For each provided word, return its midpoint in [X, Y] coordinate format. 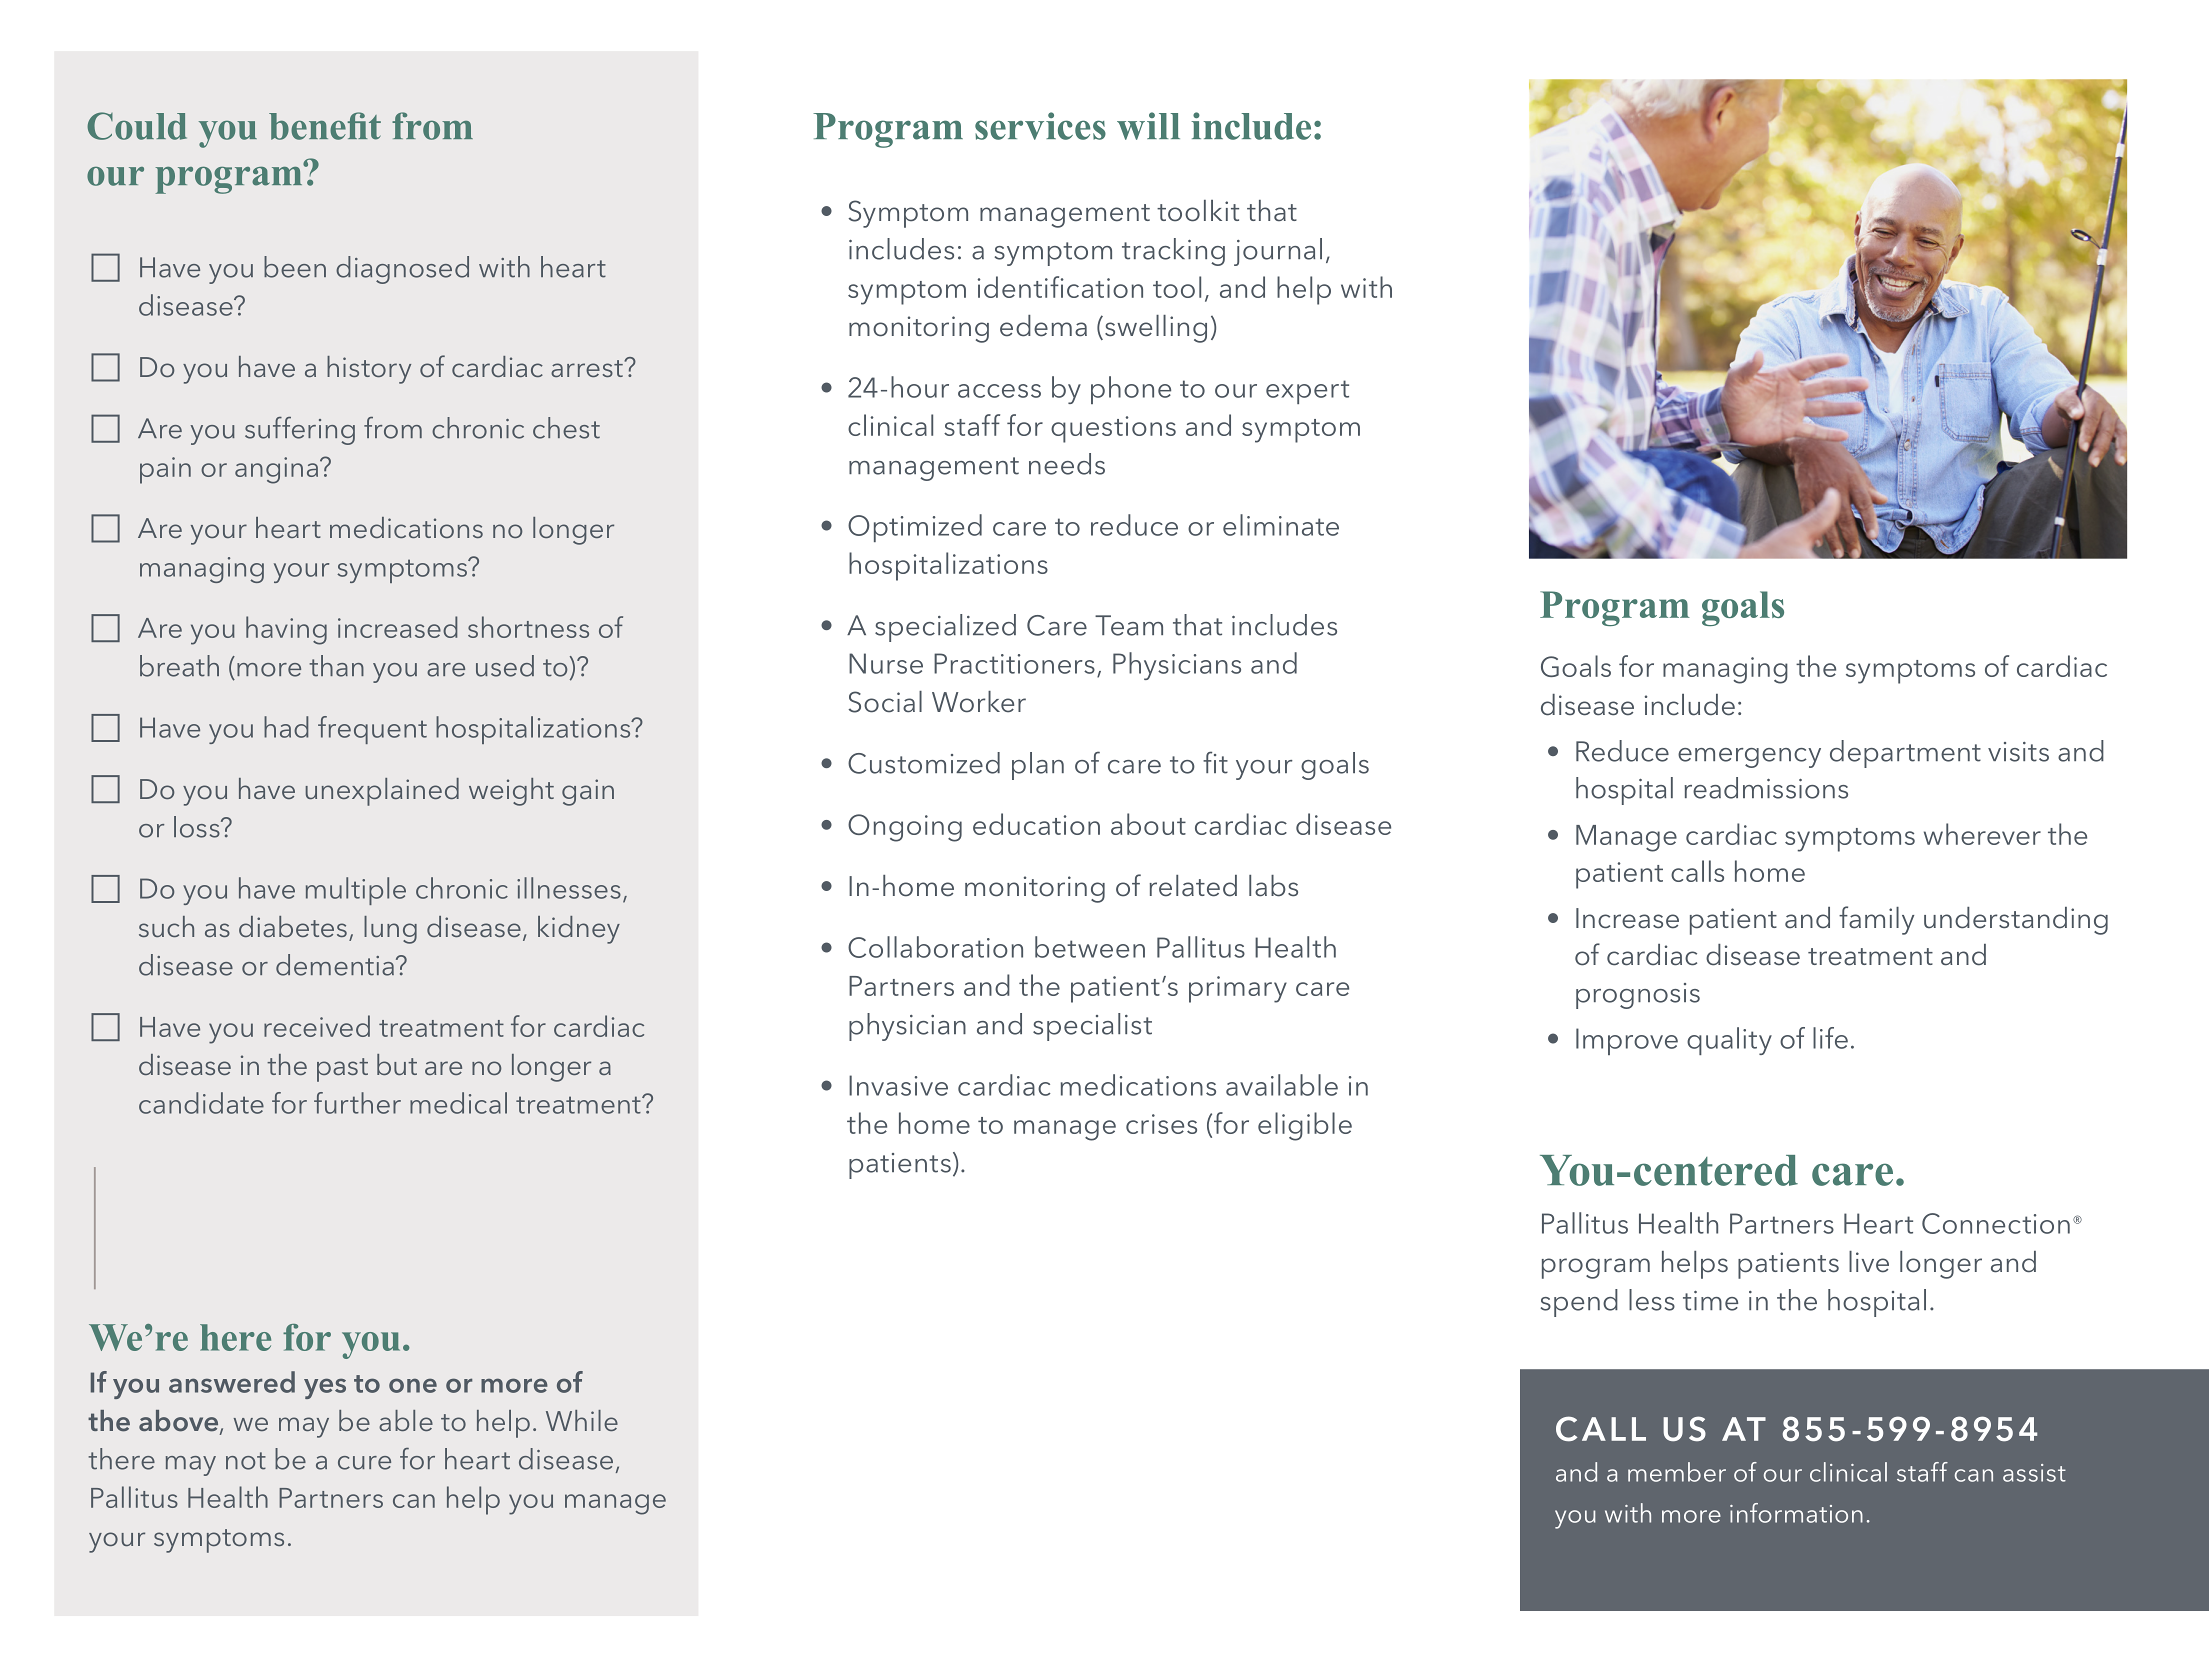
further [357, 1103]
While [582, 1420]
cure [364, 1463]
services [1040, 126]
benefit [325, 126]
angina [278, 470]
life [1830, 1038]
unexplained [382, 792]
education [1036, 824]
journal [1278, 252]
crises [1161, 1124]
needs [1067, 464]
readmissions [1766, 788]
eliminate [1281, 525]
